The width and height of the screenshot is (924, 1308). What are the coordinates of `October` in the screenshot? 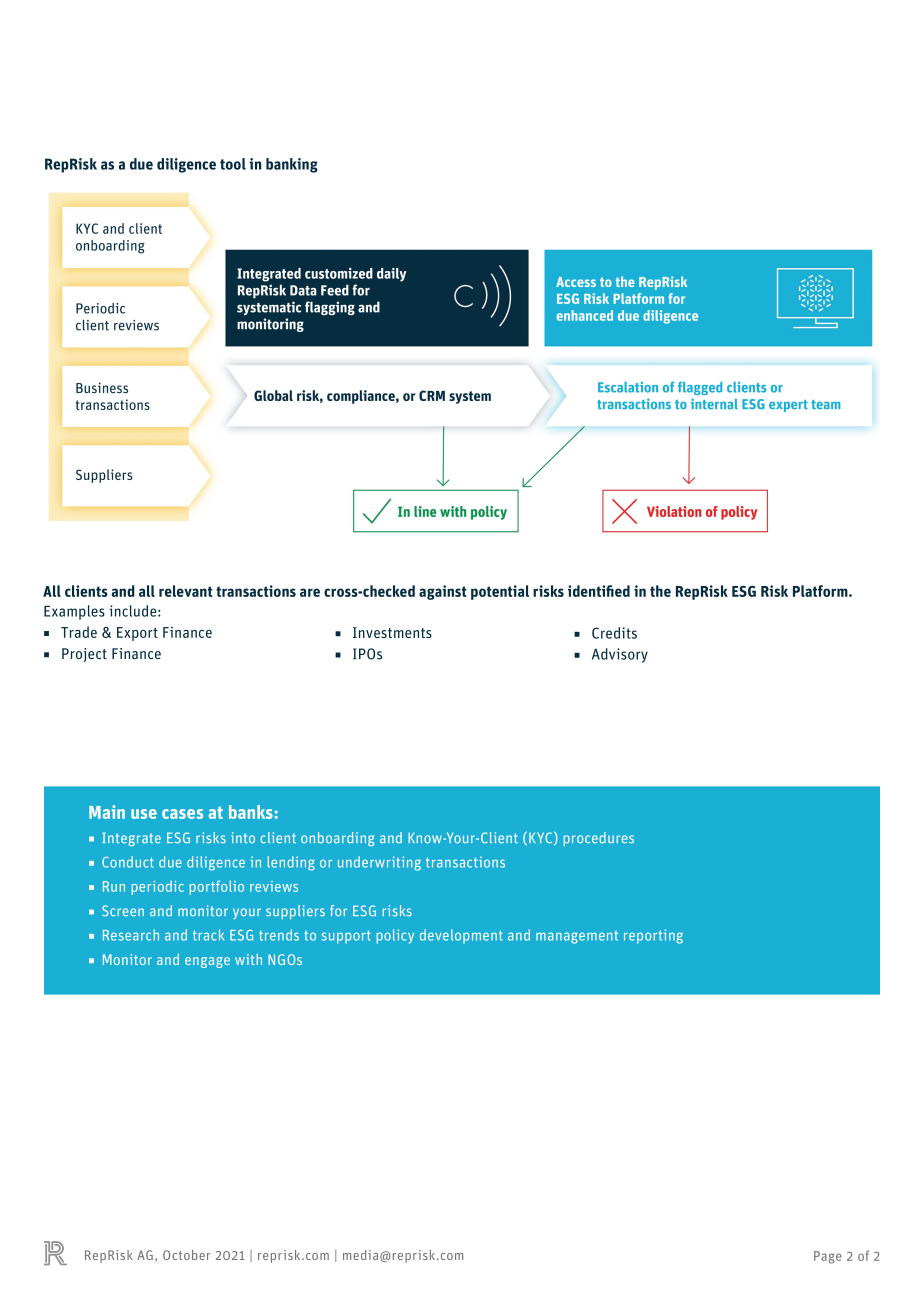 It's located at (186, 1255).
